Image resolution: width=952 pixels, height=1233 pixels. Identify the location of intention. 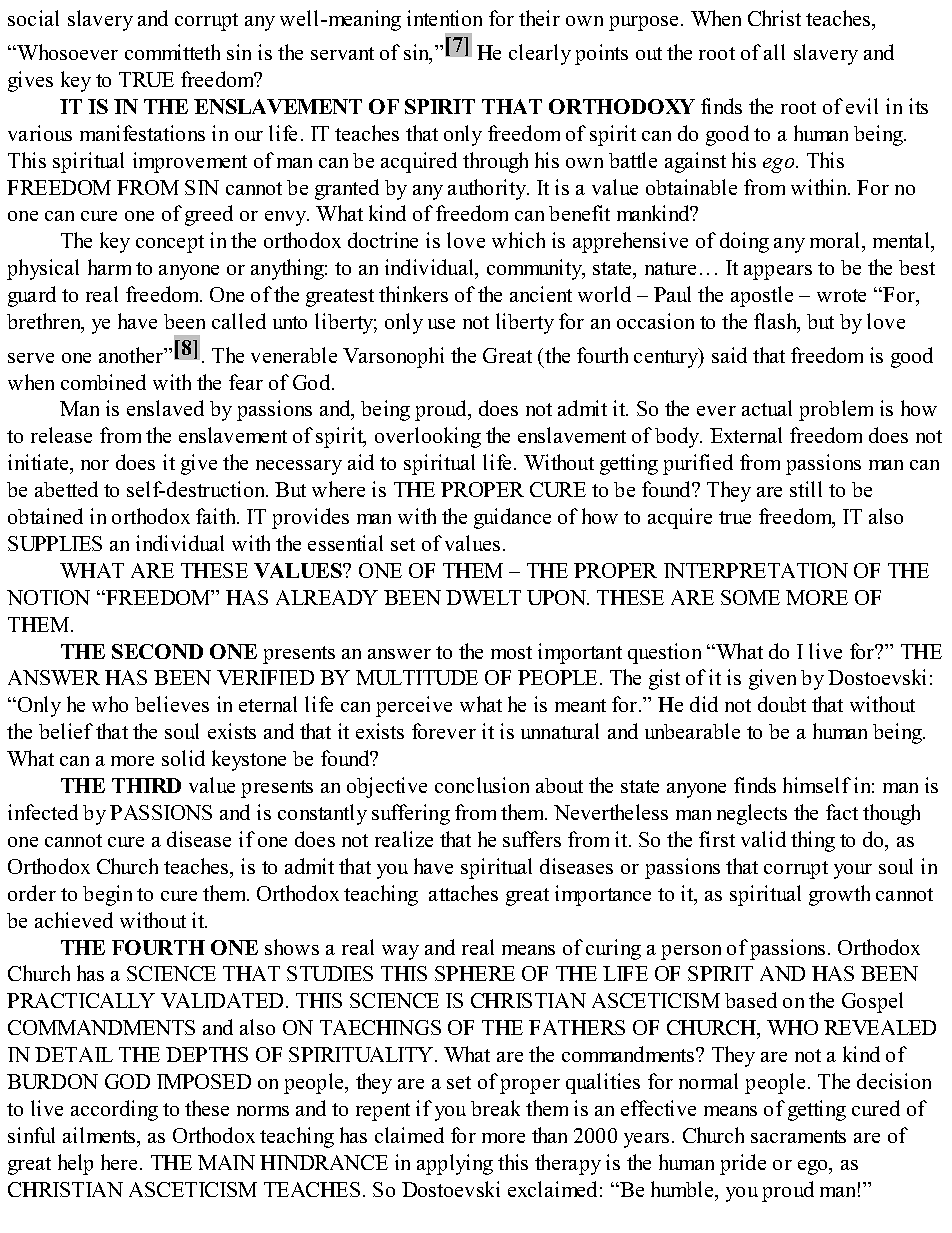
(444, 18).
